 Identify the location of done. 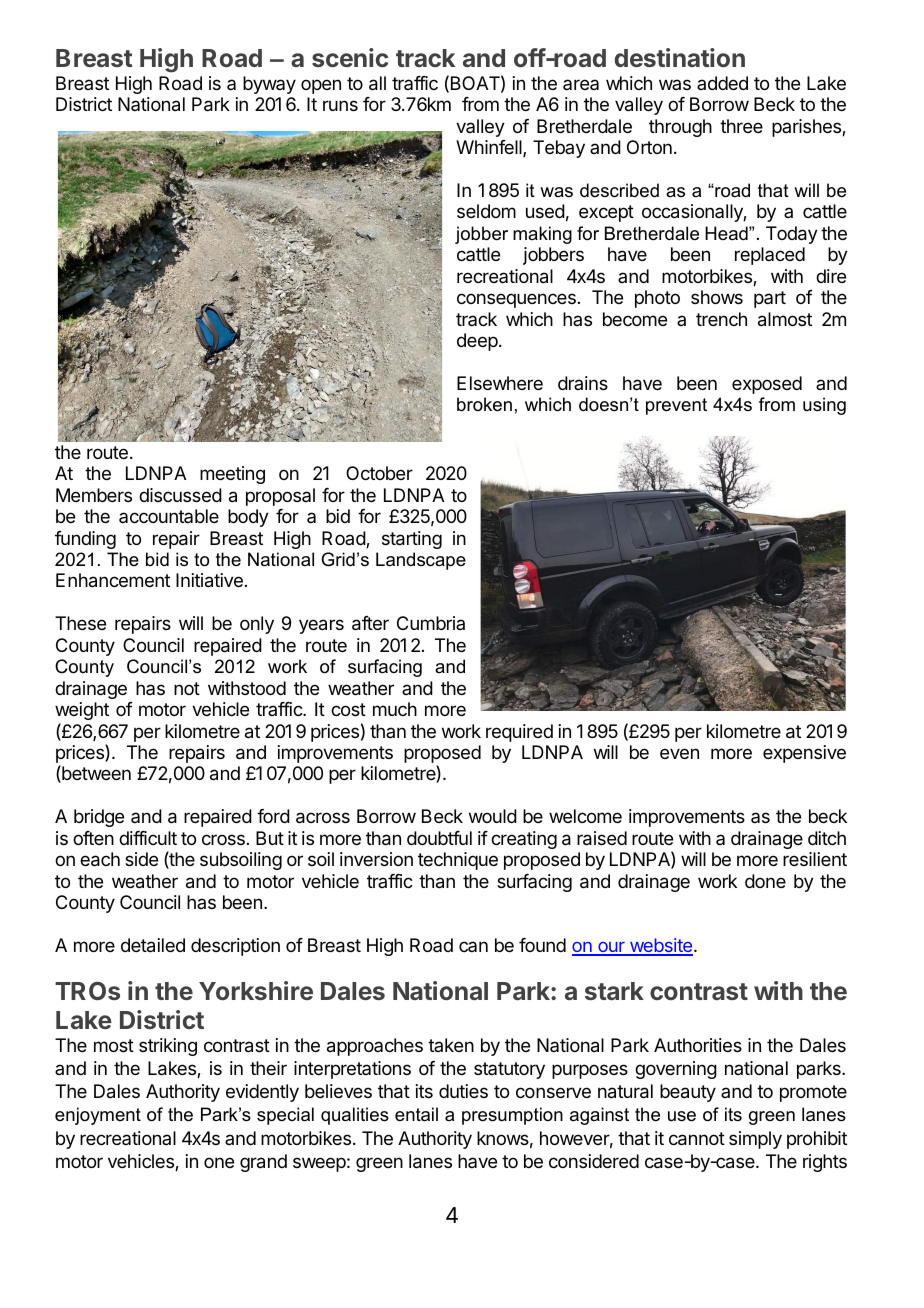
(765, 881).
